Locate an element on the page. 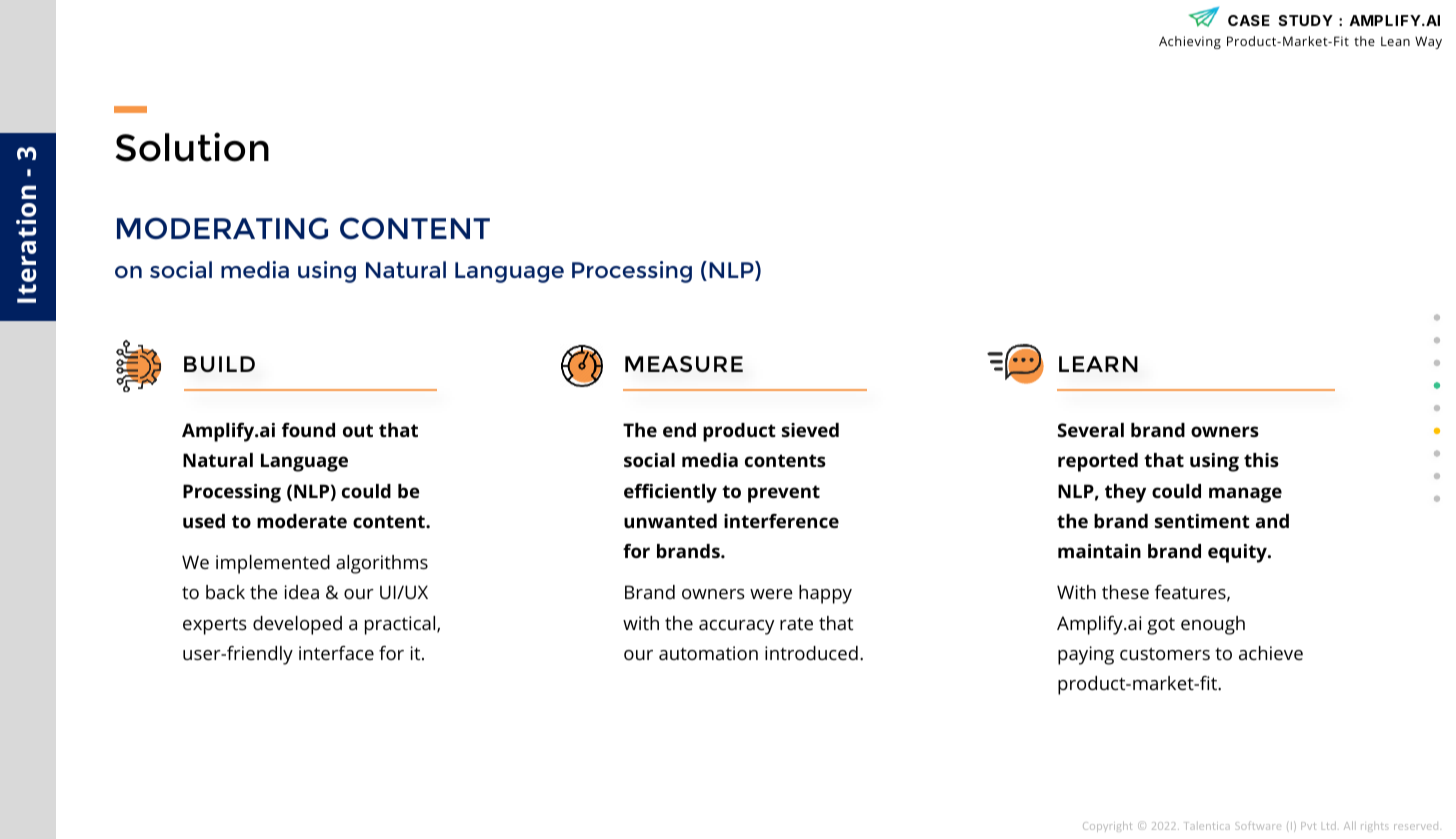  LEARN is located at coordinates (1098, 364).
